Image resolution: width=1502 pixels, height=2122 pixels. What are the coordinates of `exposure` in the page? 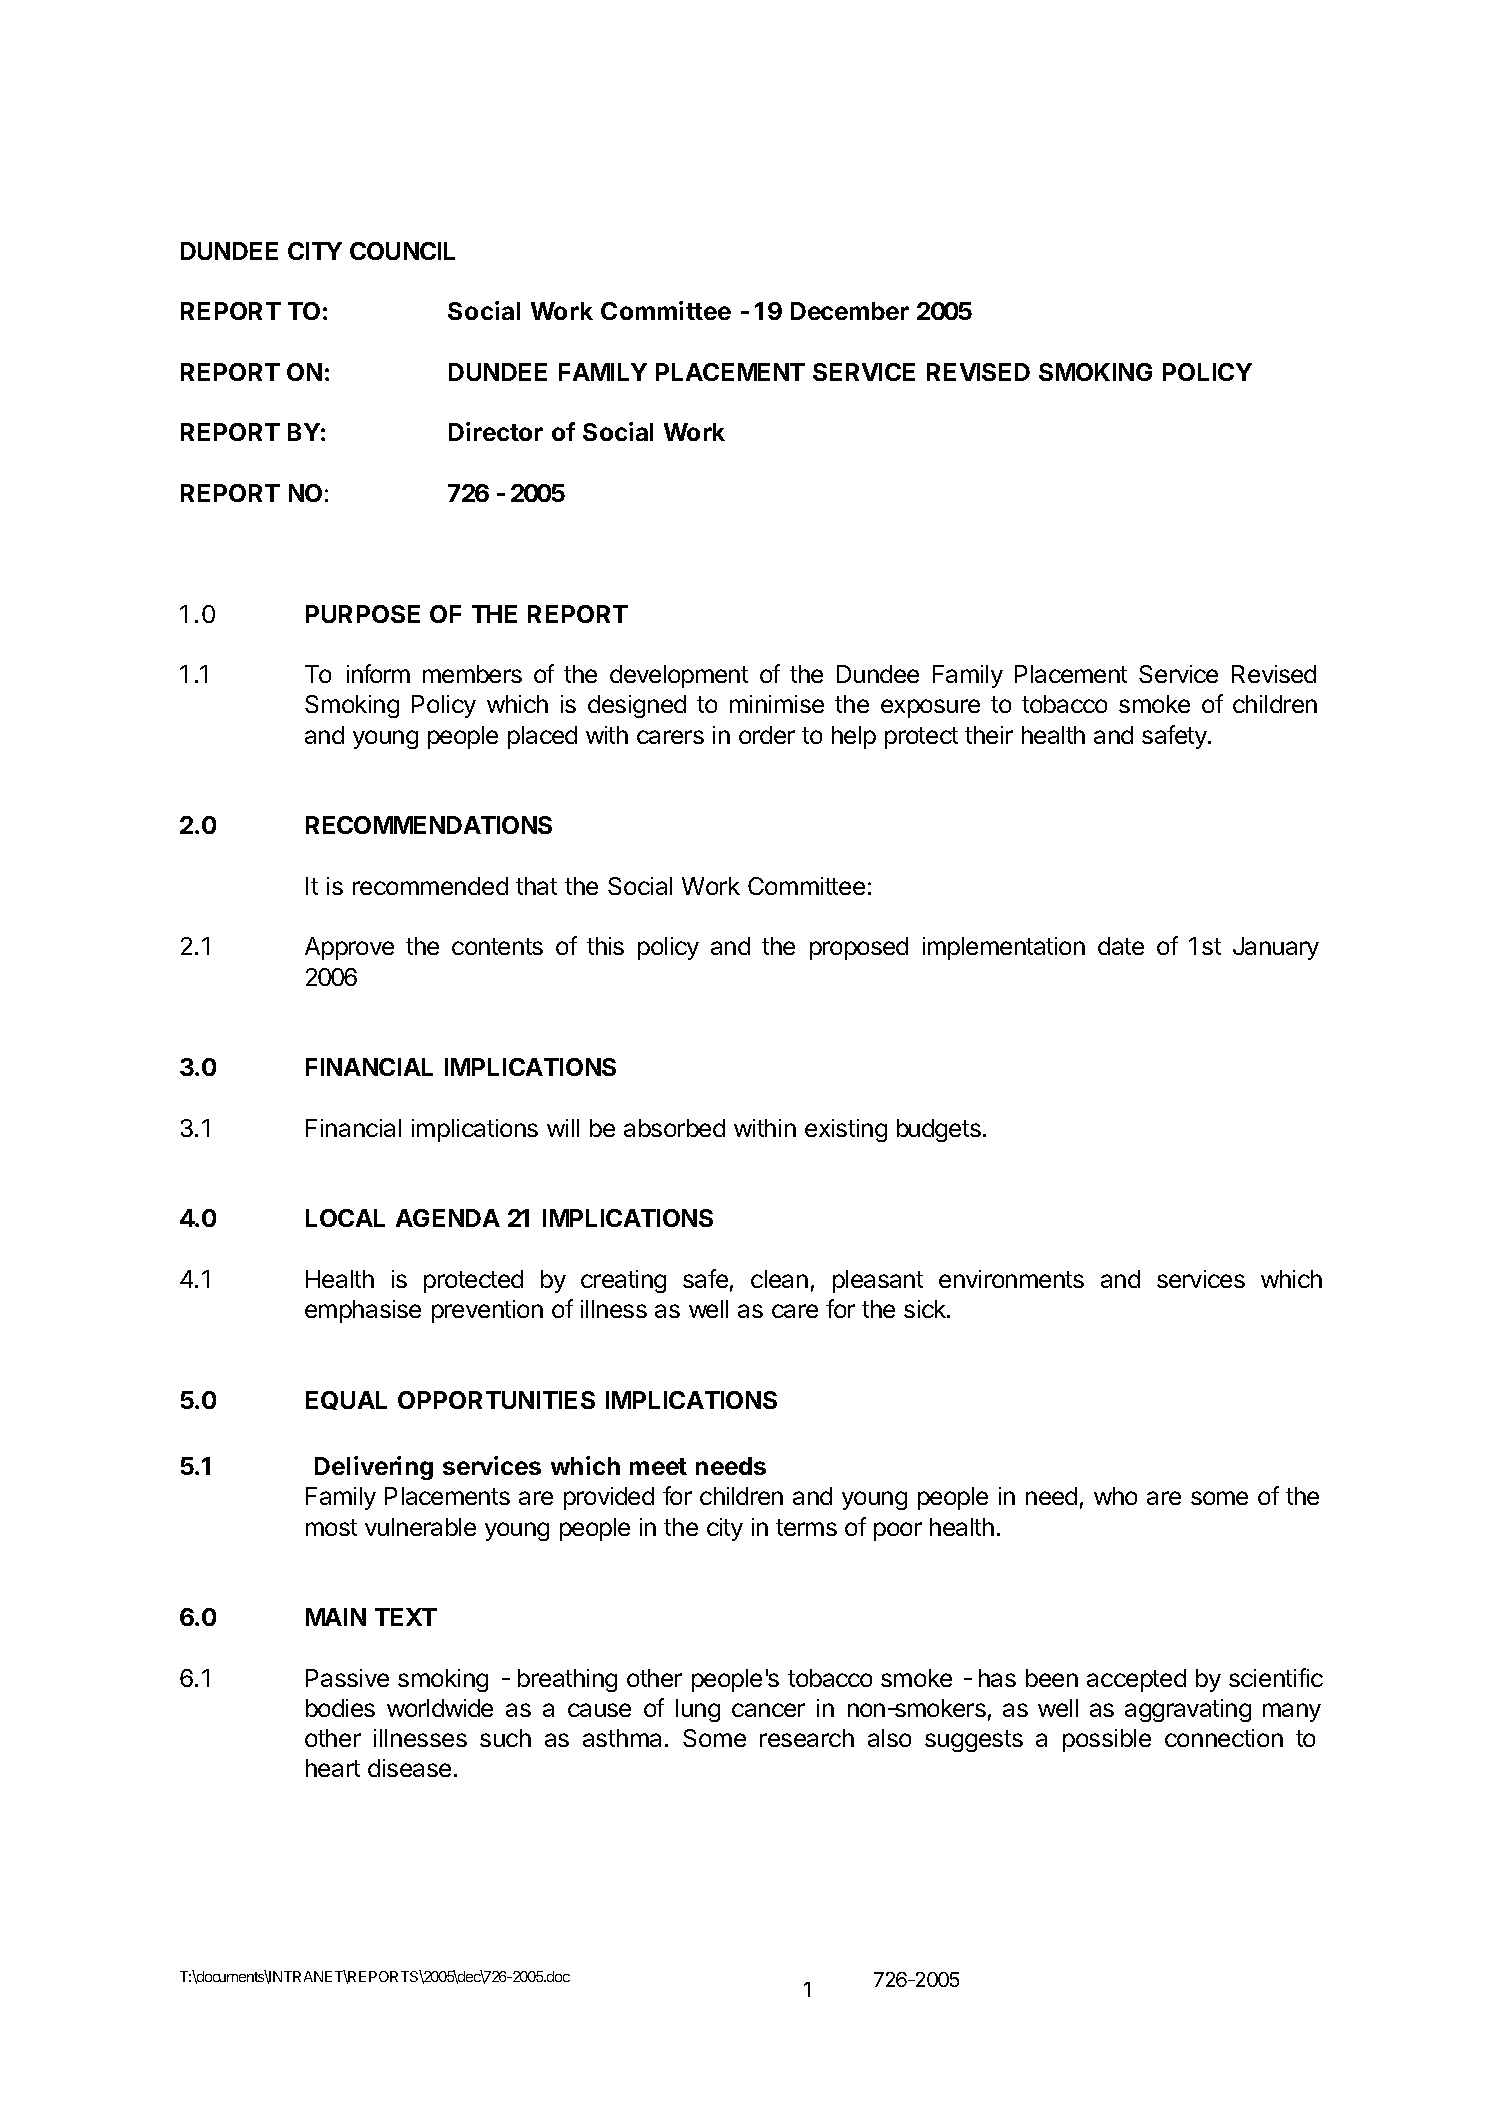 It's located at (930, 708).
